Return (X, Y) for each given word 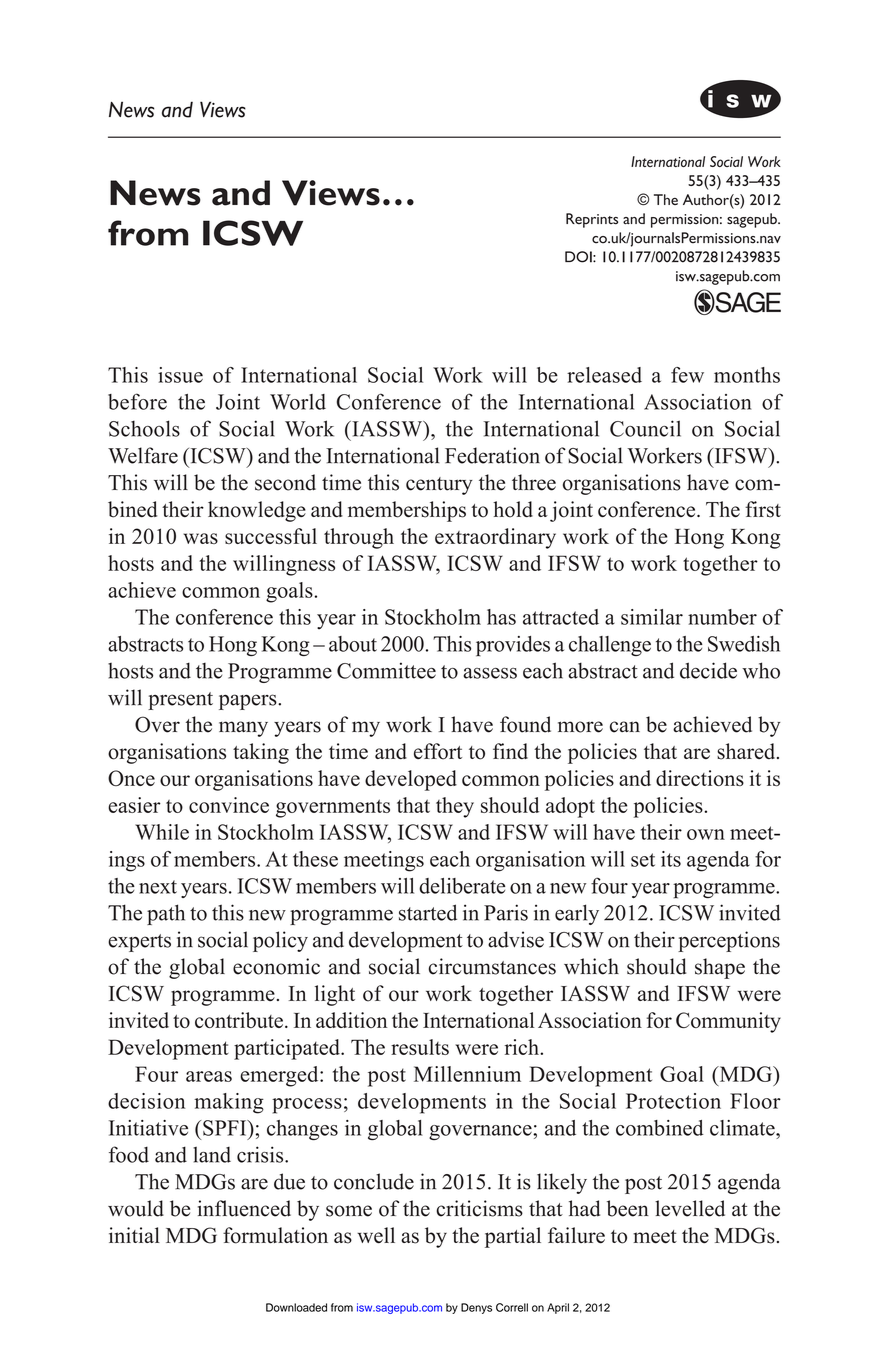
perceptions (729, 941)
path (166, 914)
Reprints (592, 220)
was (200, 538)
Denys (476, 1308)
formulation (275, 1235)
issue (180, 375)
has (501, 617)
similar (652, 617)
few (687, 375)
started (428, 912)
